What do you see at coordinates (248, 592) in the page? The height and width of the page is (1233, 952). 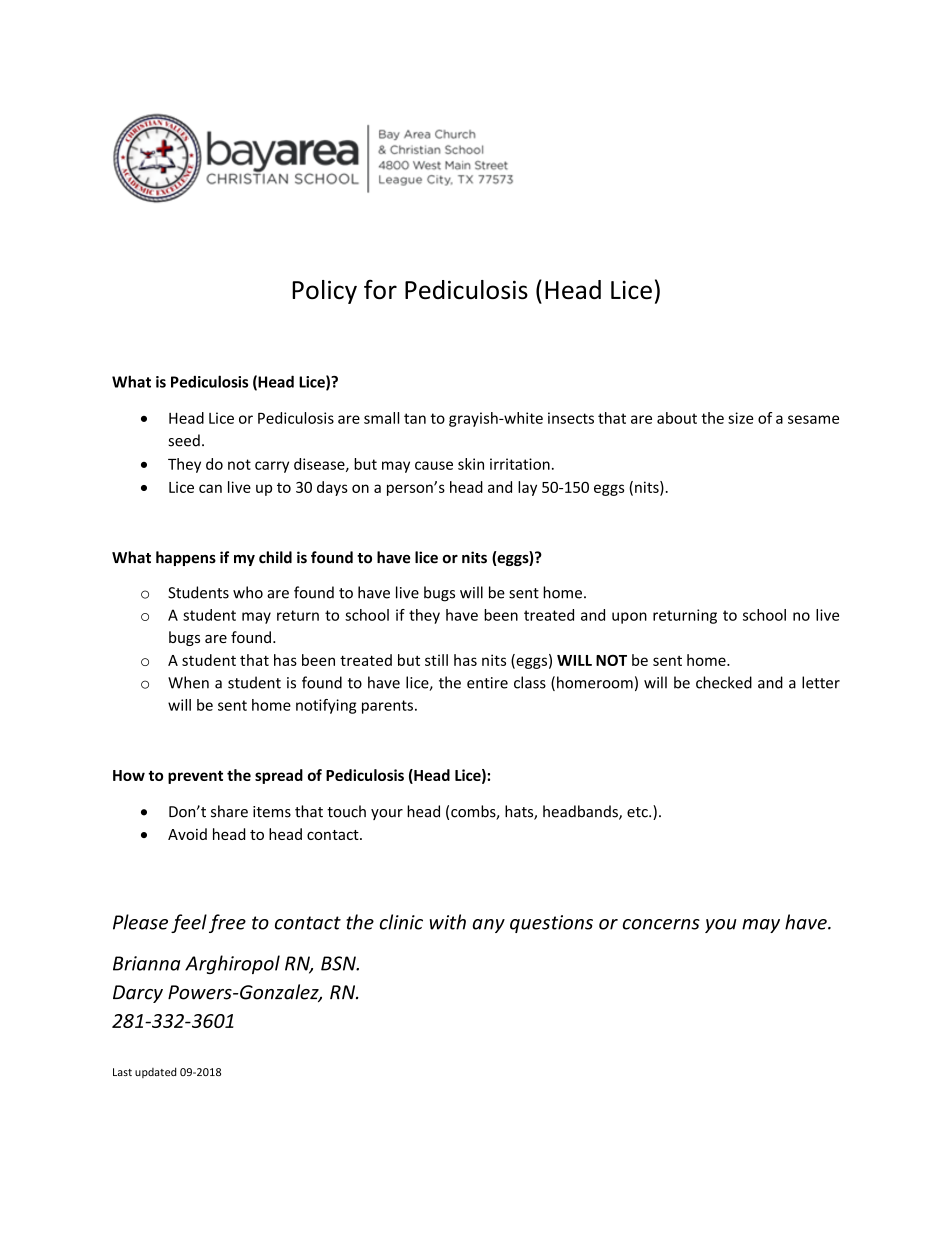 I see `who` at bounding box center [248, 592].
